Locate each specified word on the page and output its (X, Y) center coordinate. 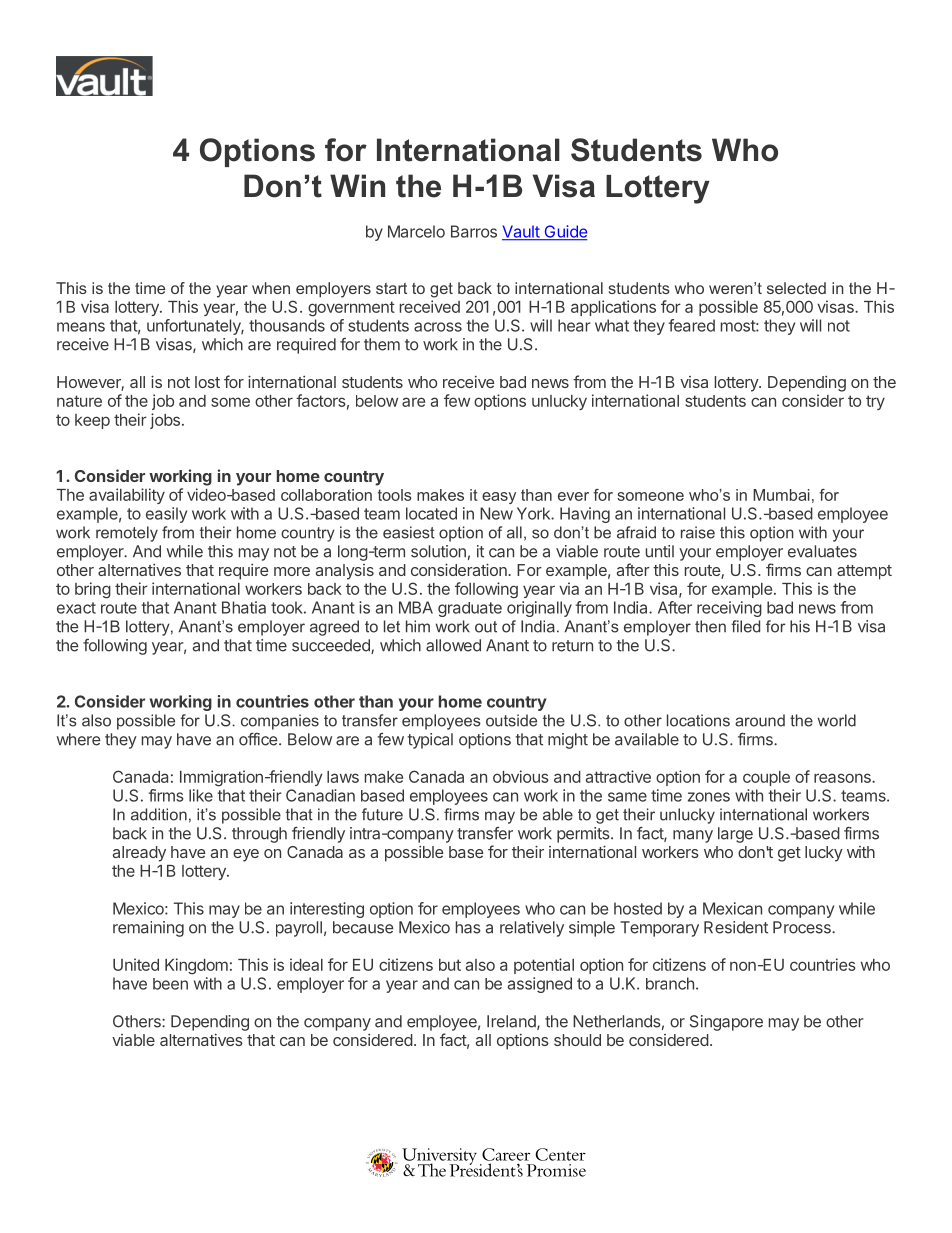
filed (745, 626)
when (271, 288)
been (170, 984)
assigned (540, 985)
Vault (521, 232)
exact (76, 608)
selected (796, 288)
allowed (453, 645)
